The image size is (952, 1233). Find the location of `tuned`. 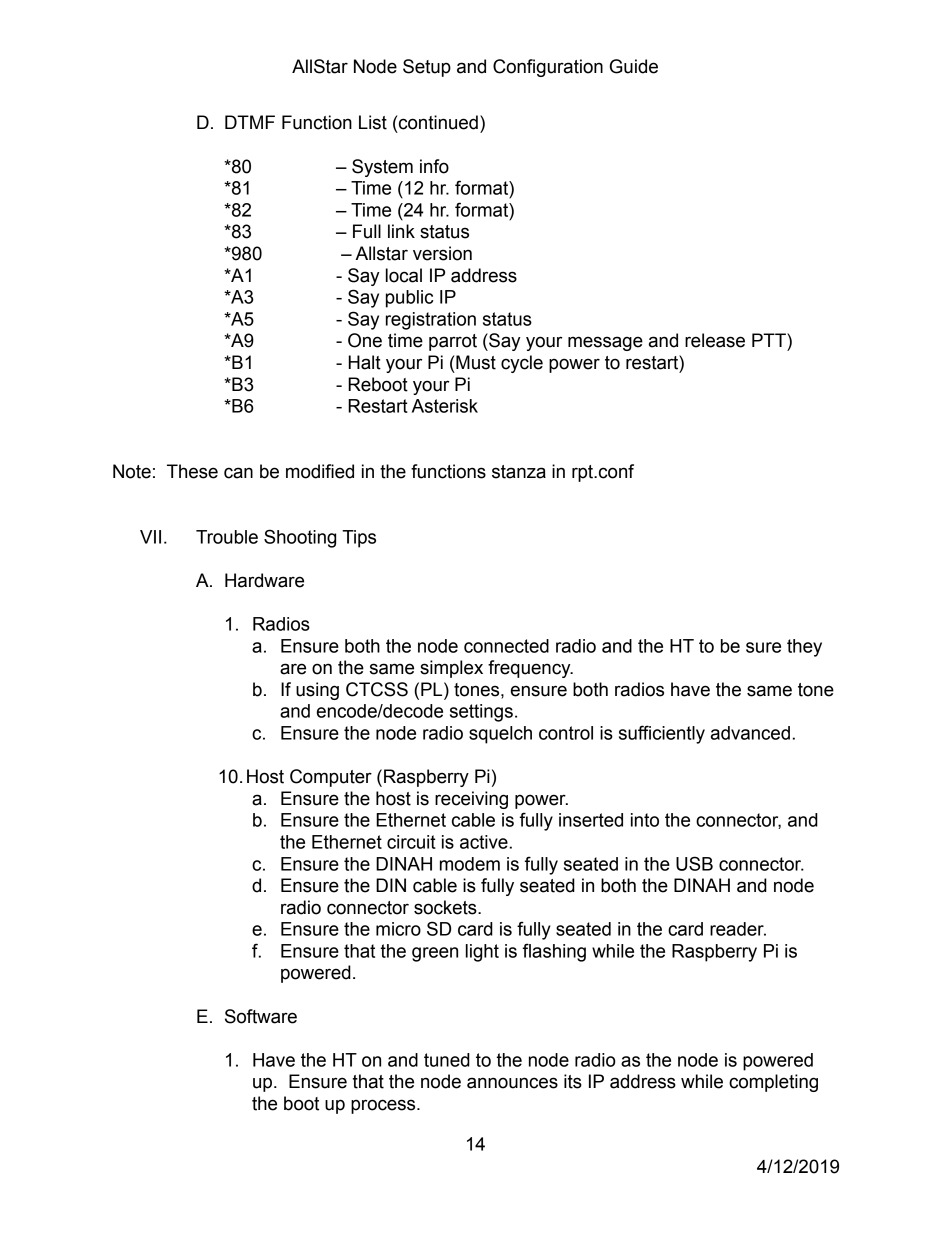

tuned is located at coordinates (447, 1060).
